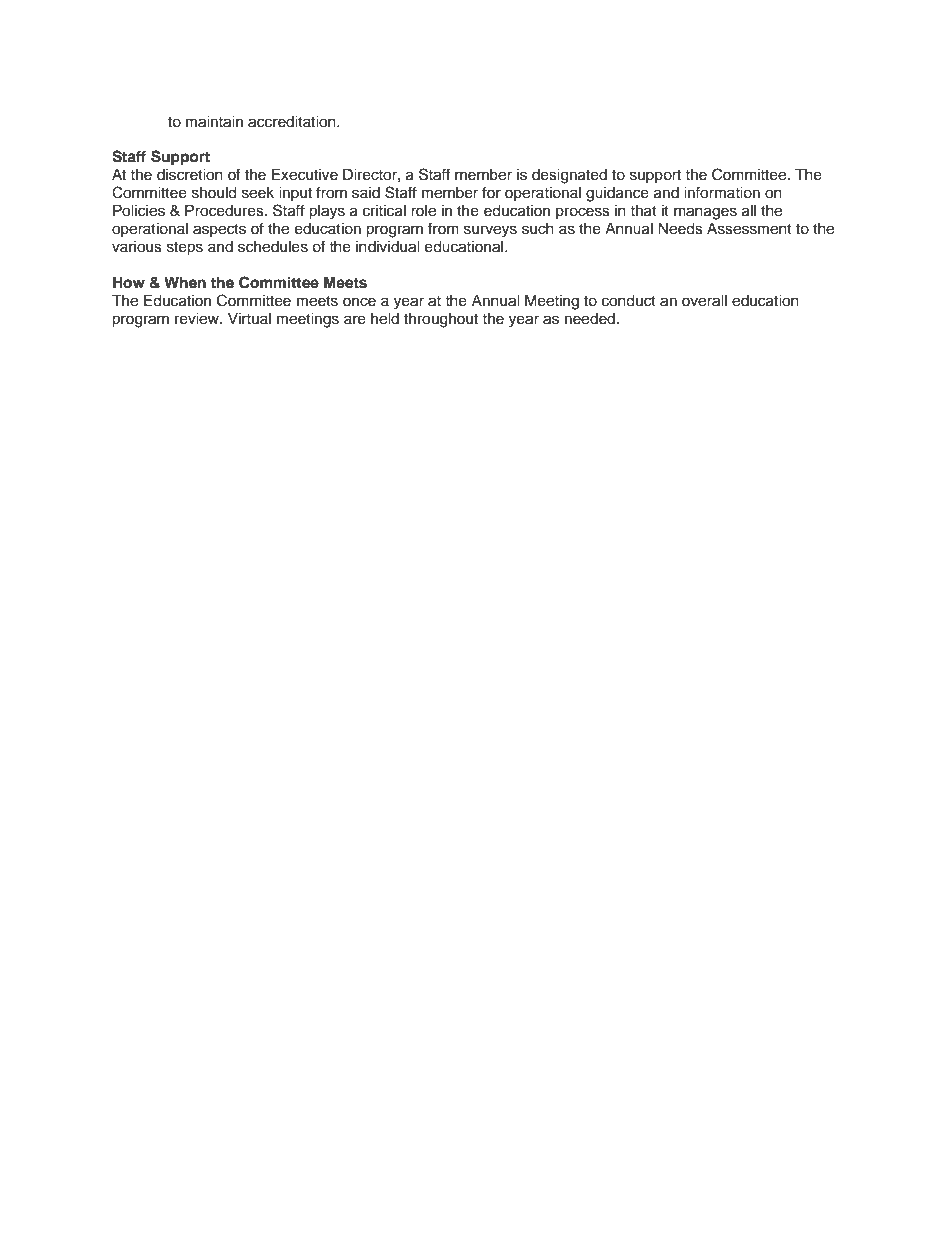 This image has width=952, height=1233. I want to click on When, so click(185, 282).
